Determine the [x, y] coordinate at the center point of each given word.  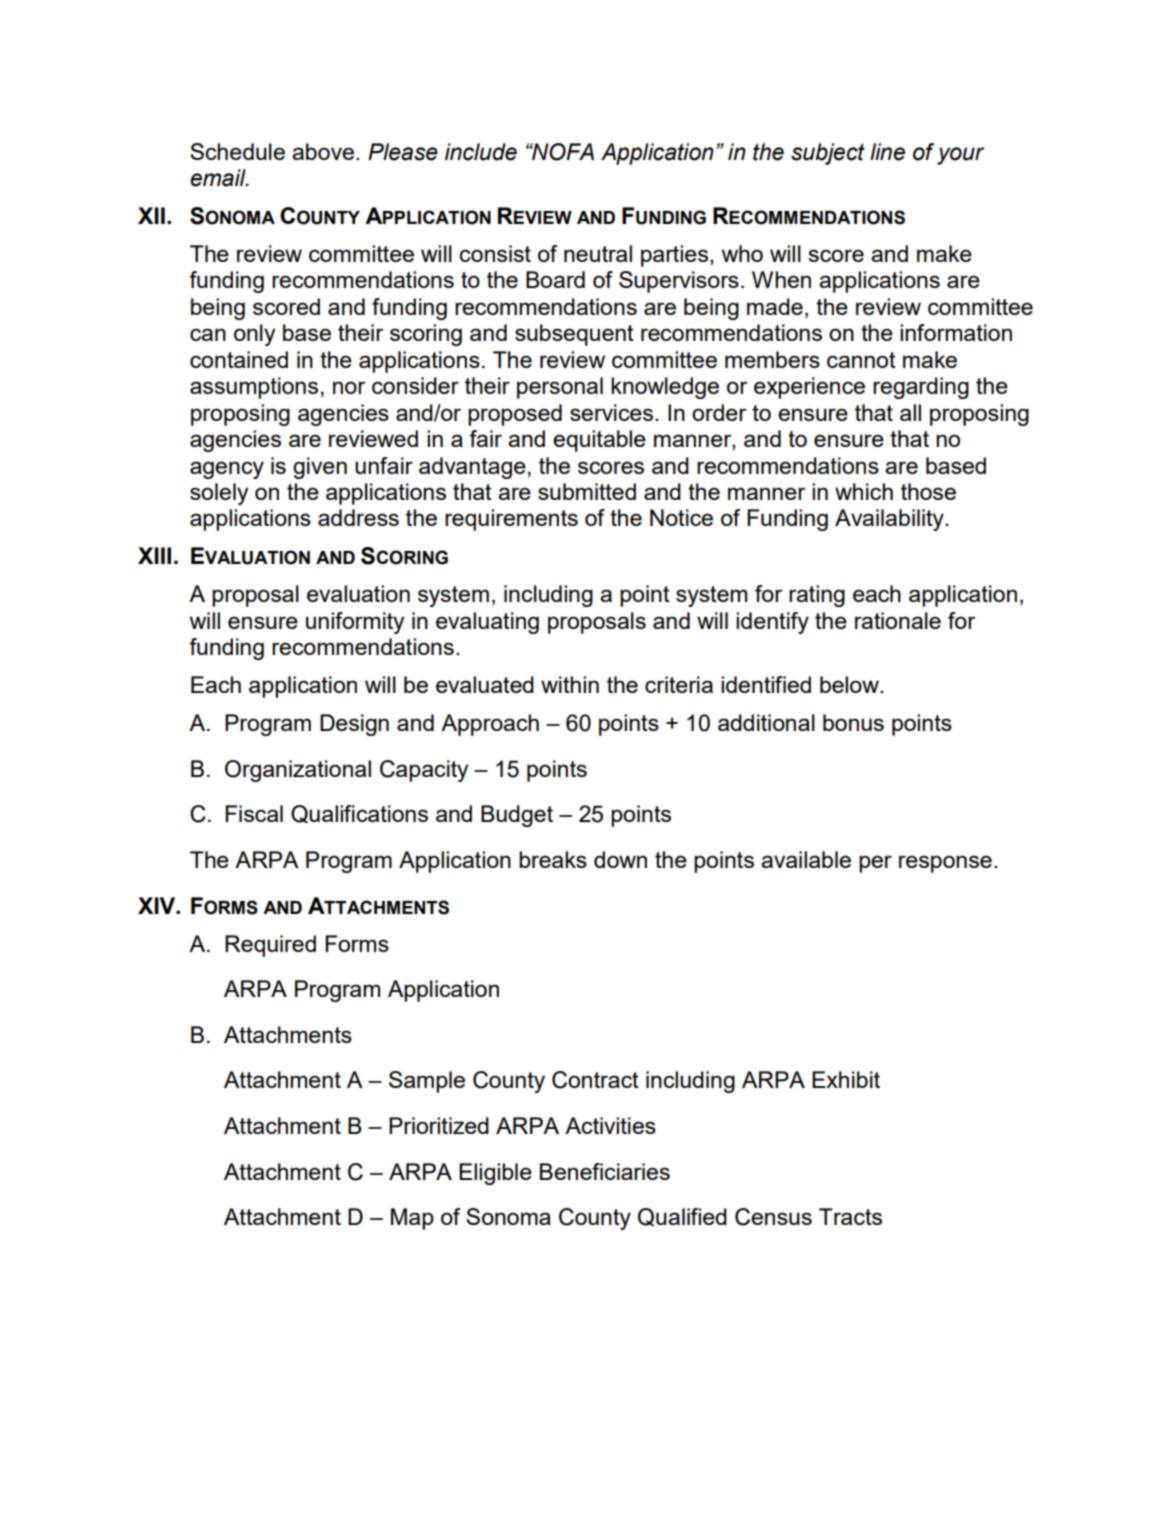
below [850, 684]
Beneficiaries [605, 1171]
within [570, 684]
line [887, 152]
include [481, 152]
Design [354, 725]
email [219, 178]
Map [412, 1219]
